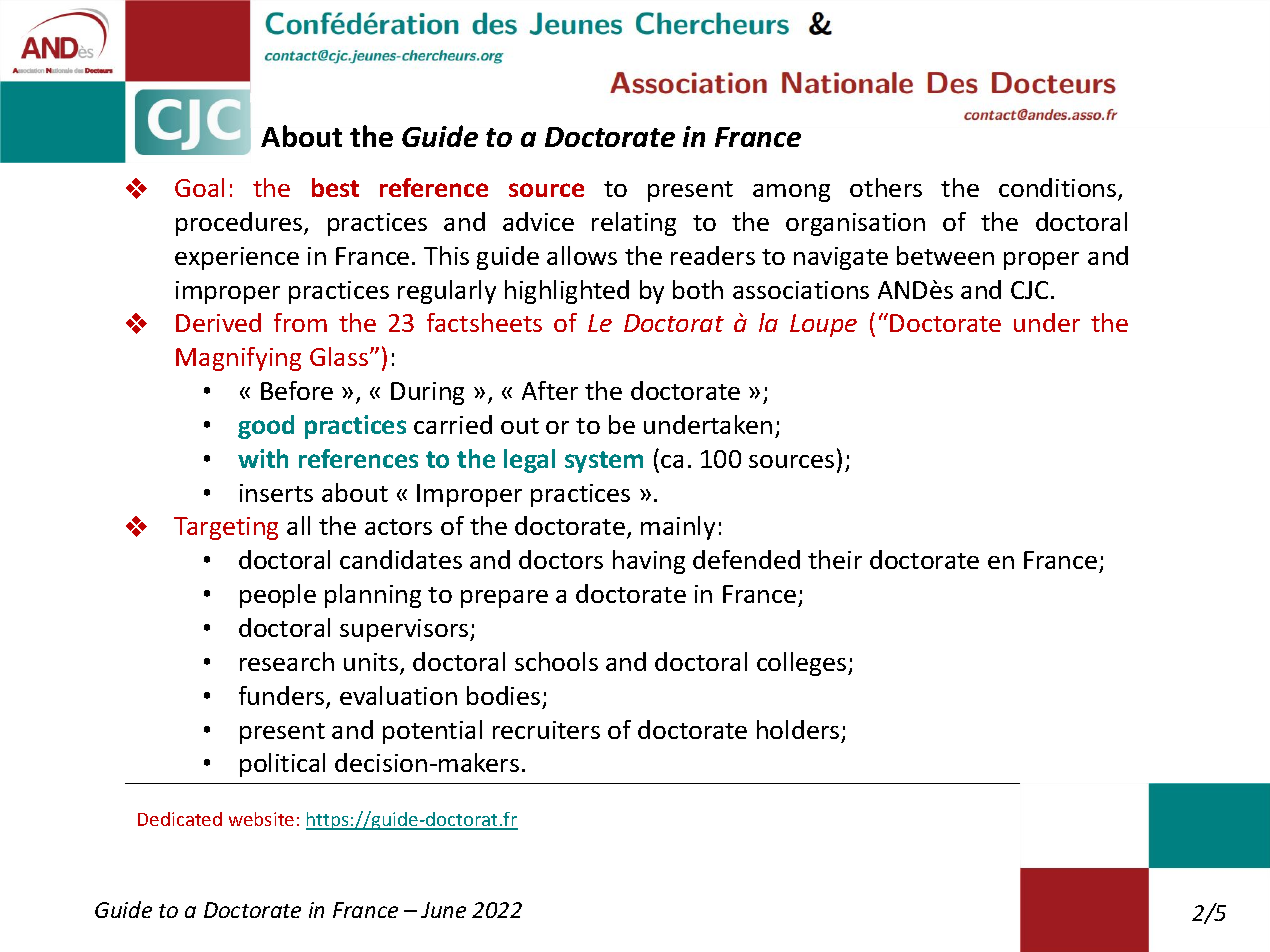 The width and height of the image is (1270, 952). I want to click on inserts, so click(276, 493).
